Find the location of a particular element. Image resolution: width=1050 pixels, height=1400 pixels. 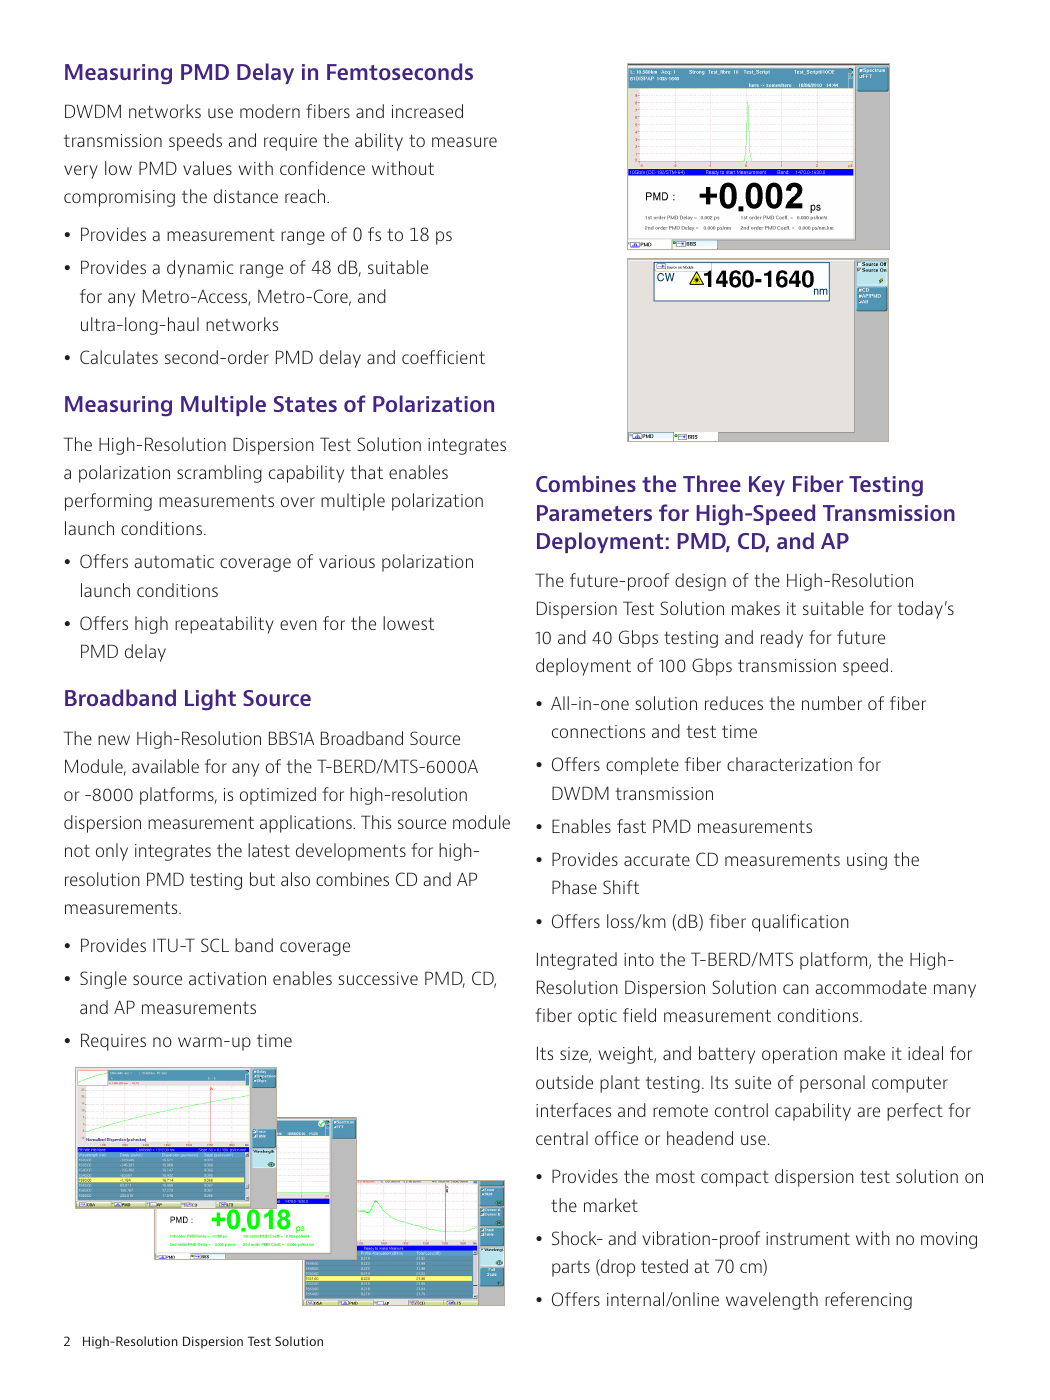

Key is located at coordinates (767, 486).
